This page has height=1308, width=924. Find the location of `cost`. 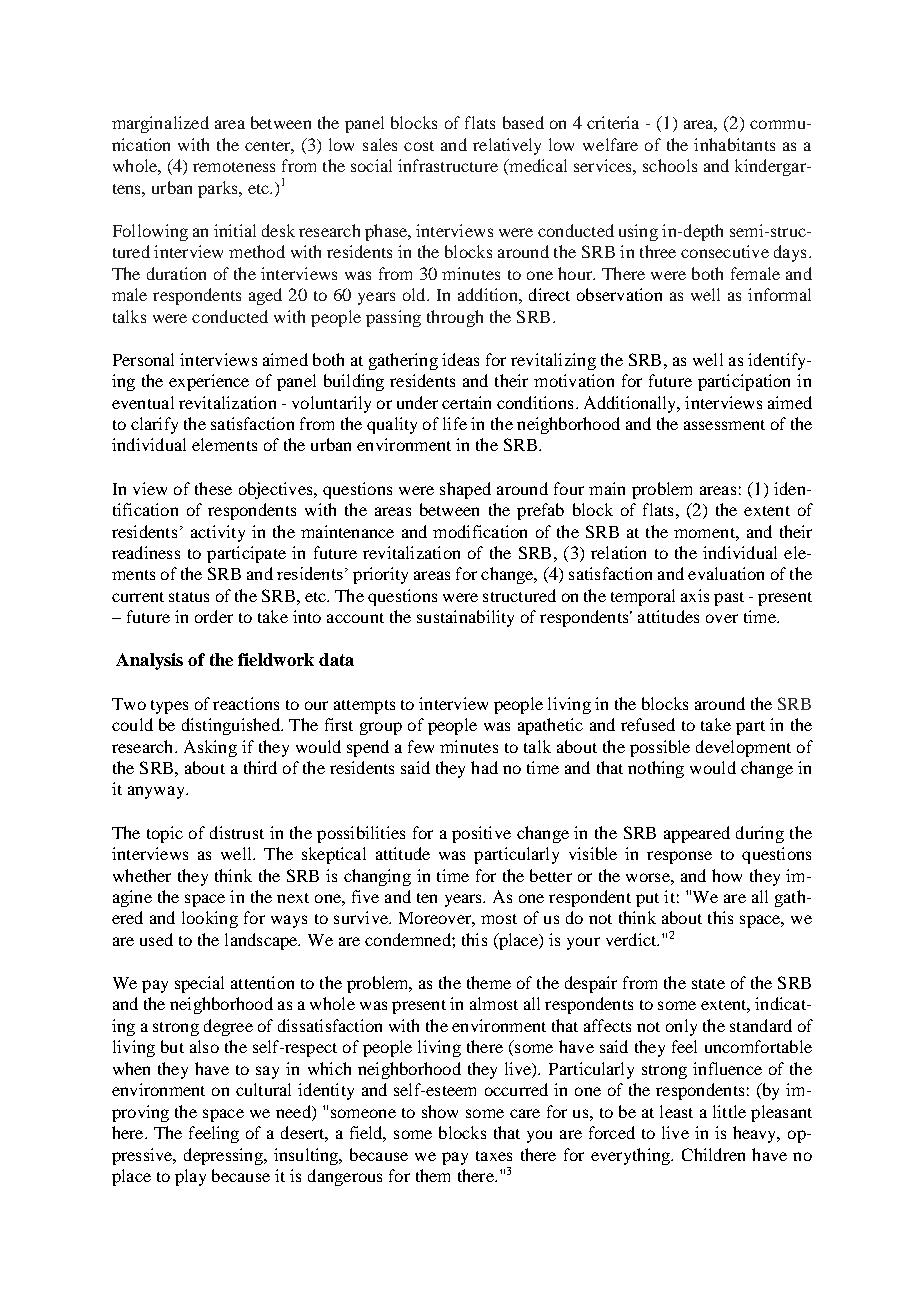

cost is located at coordinates (419, 146).
